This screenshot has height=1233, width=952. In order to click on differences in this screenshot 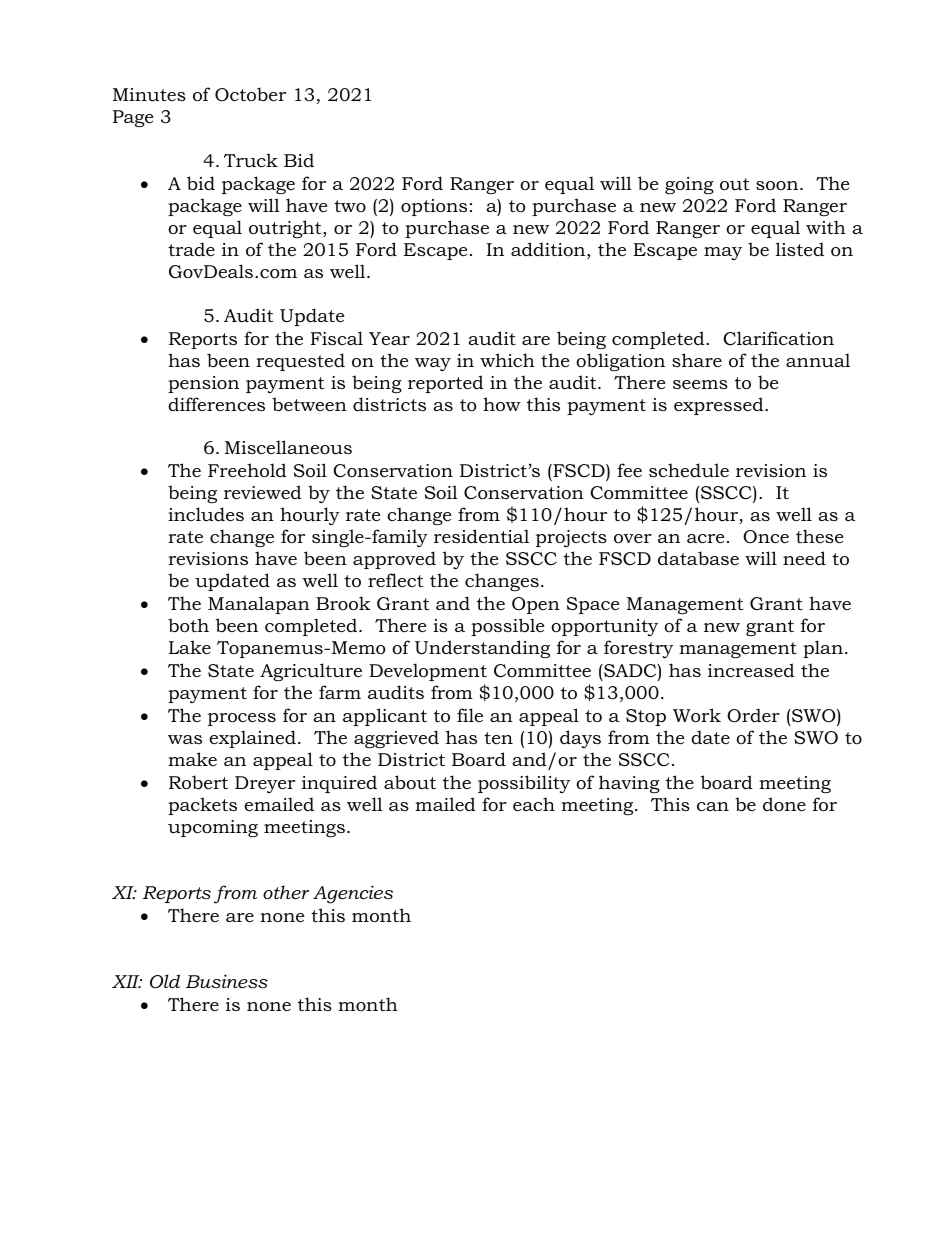, I will do `click(216, 404)`.
